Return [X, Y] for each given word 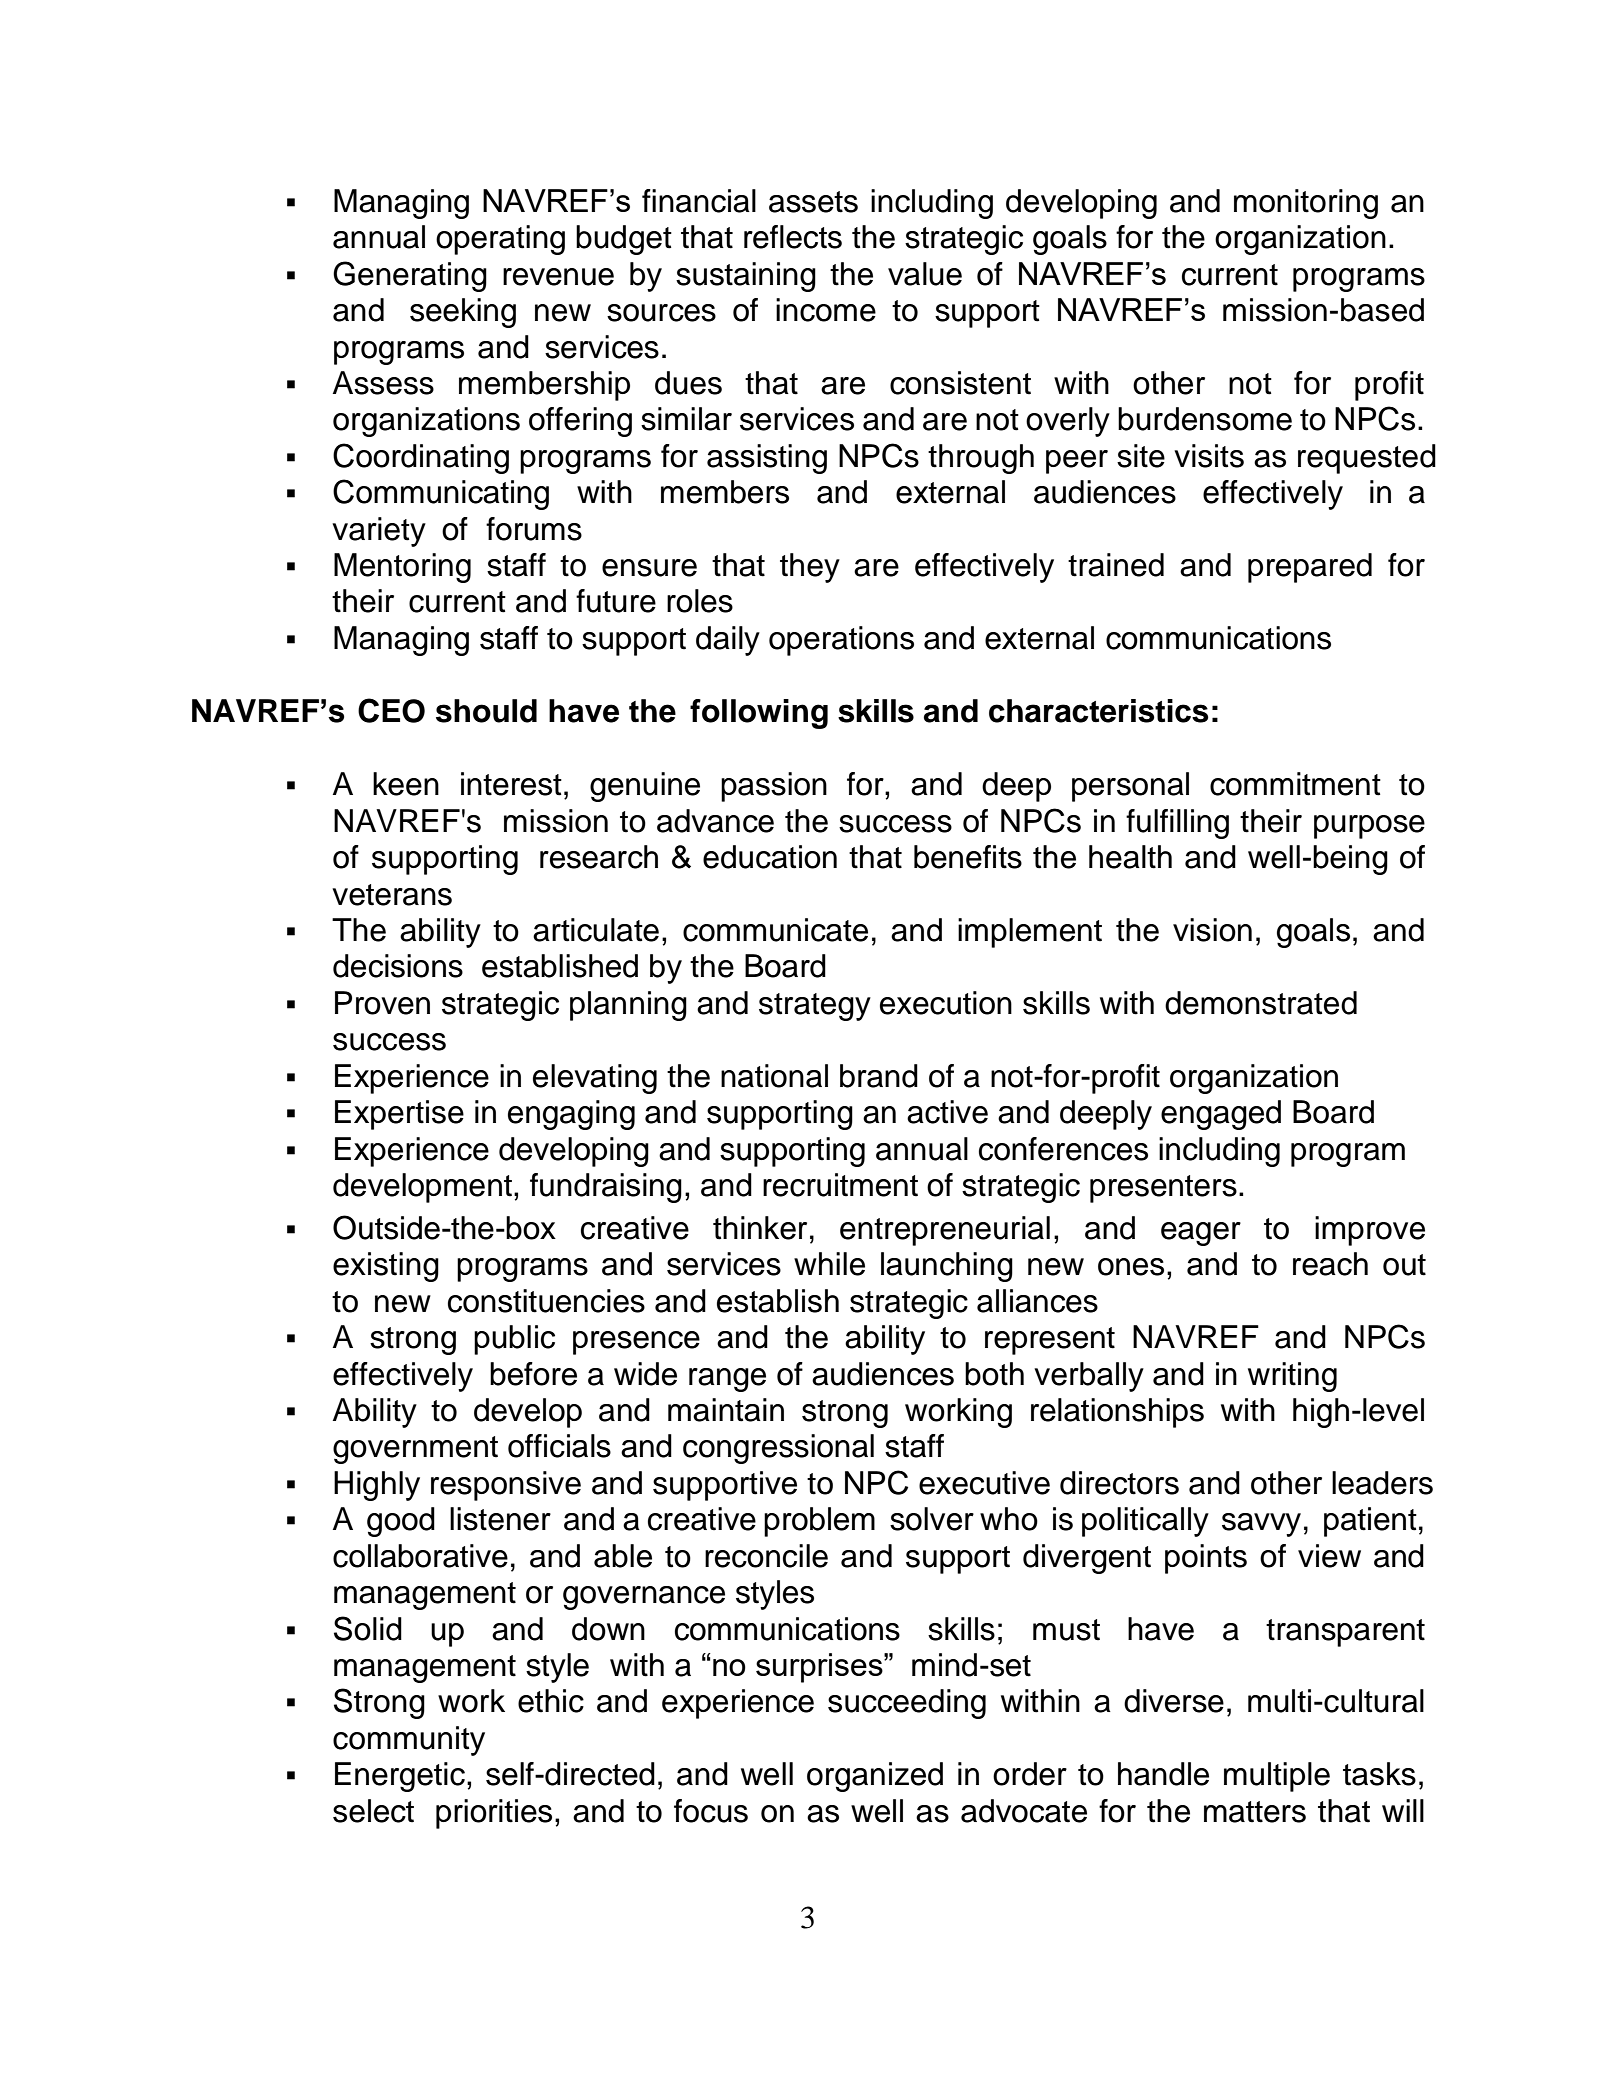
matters [1255, 1812]
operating [500, 240]
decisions [398, 966]
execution [946, 1003]
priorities [494, 1814]
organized [875, 1777]
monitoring [1306, 204]
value [925, 274]
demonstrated [1261, 1003]
